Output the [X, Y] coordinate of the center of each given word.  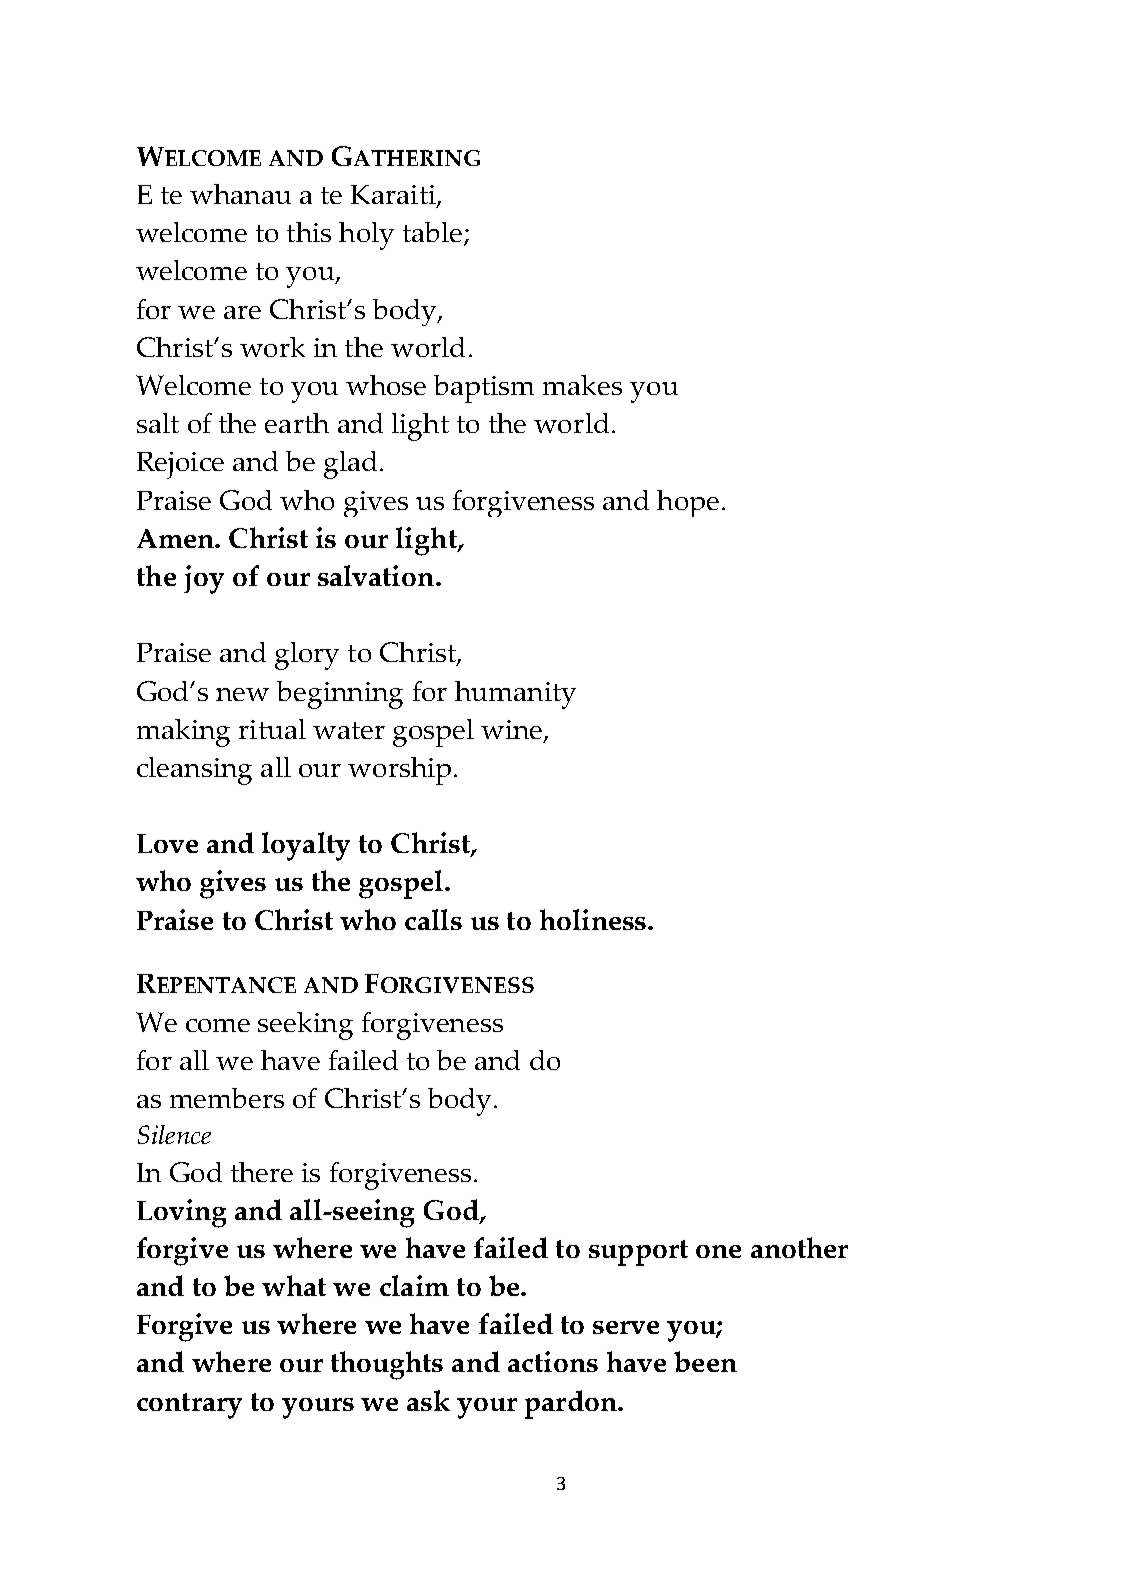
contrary [189, 1406]
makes [582, 385]
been [705, 1361]
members [227, 1098]
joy [204, 579]
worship [399, 771]
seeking [305, 1026]
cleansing [194, 771]
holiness [594, 919]
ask [428, 1400]
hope [688, 503]
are [242, 312]
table [434, 233]
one [718, 1251]
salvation [377, 575]
